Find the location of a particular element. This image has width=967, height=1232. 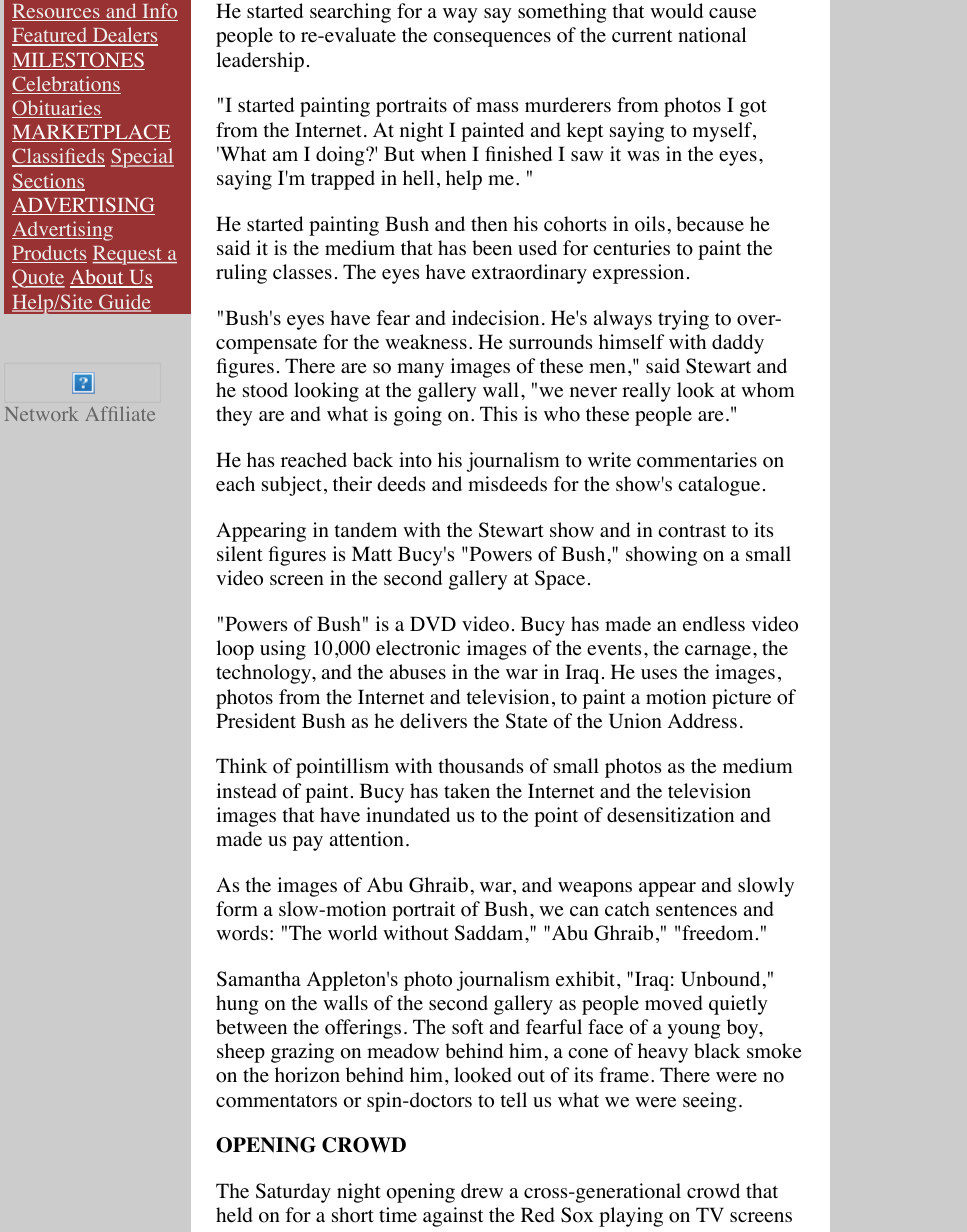

commentaries is located at coordinates (697, 460).
